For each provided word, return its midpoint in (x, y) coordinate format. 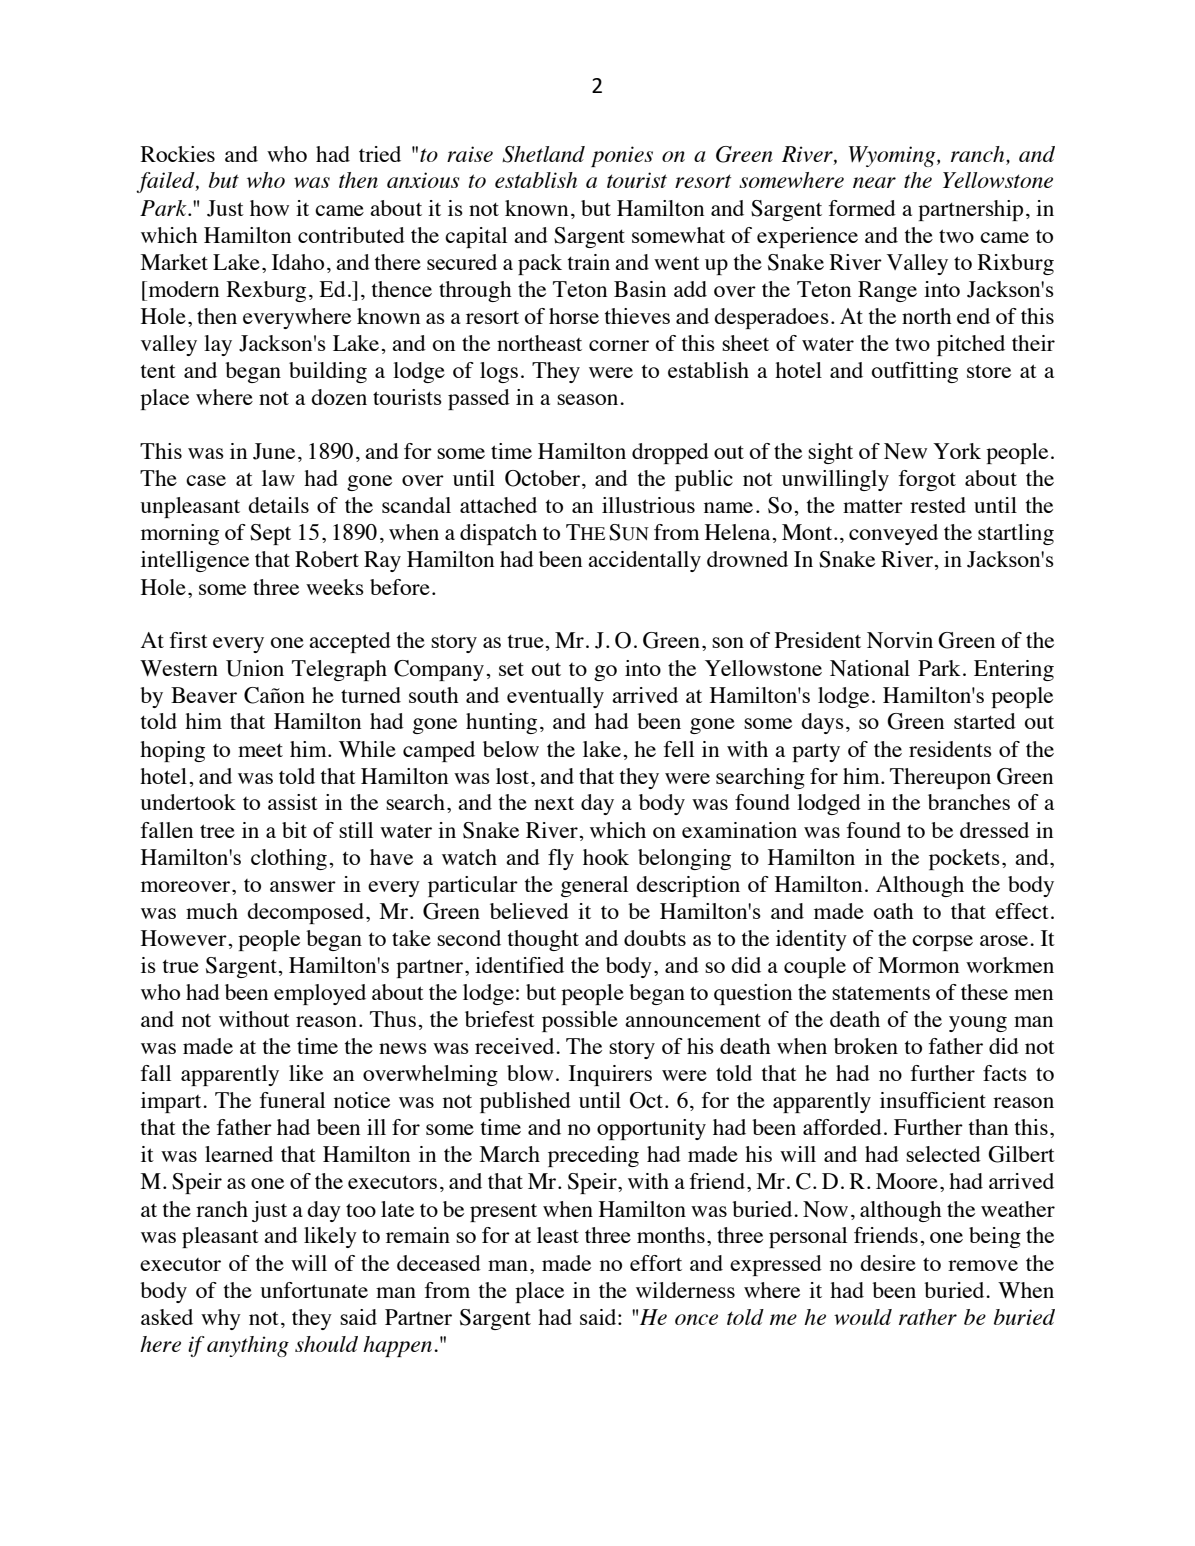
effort (656, 1263)
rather (928, 1317)
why (221, 1319)
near (874, 182)
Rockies (177, 154)
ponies (622, 156)
